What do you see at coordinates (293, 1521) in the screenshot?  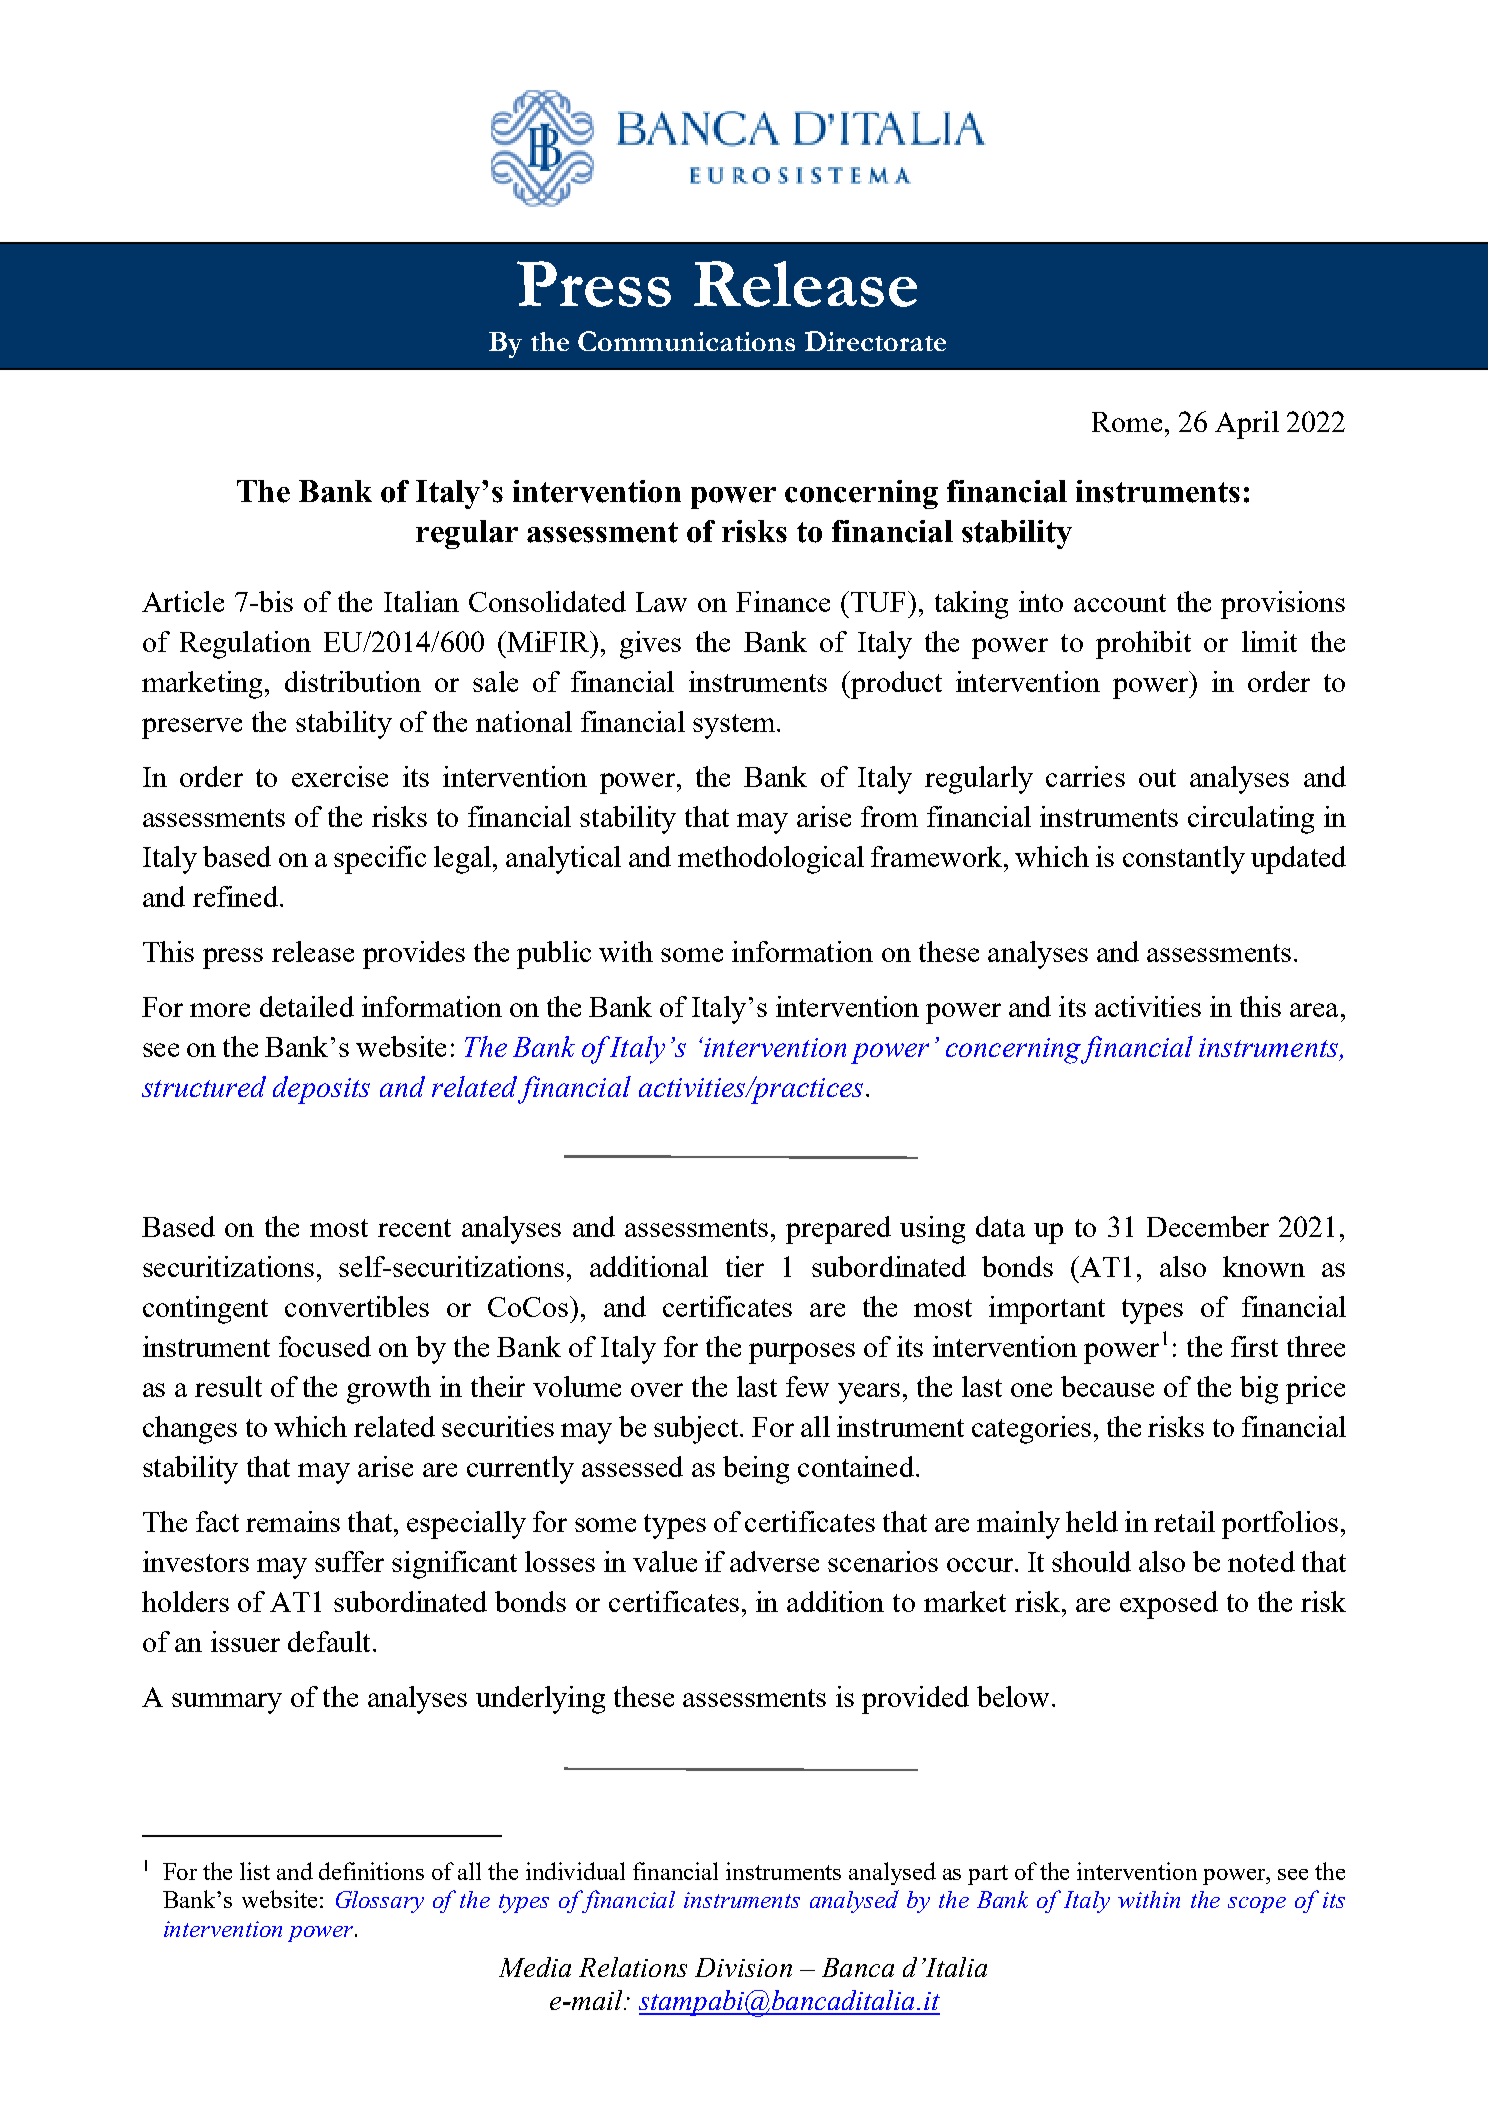 I see `remains` at bounding box center [293, 1521].
